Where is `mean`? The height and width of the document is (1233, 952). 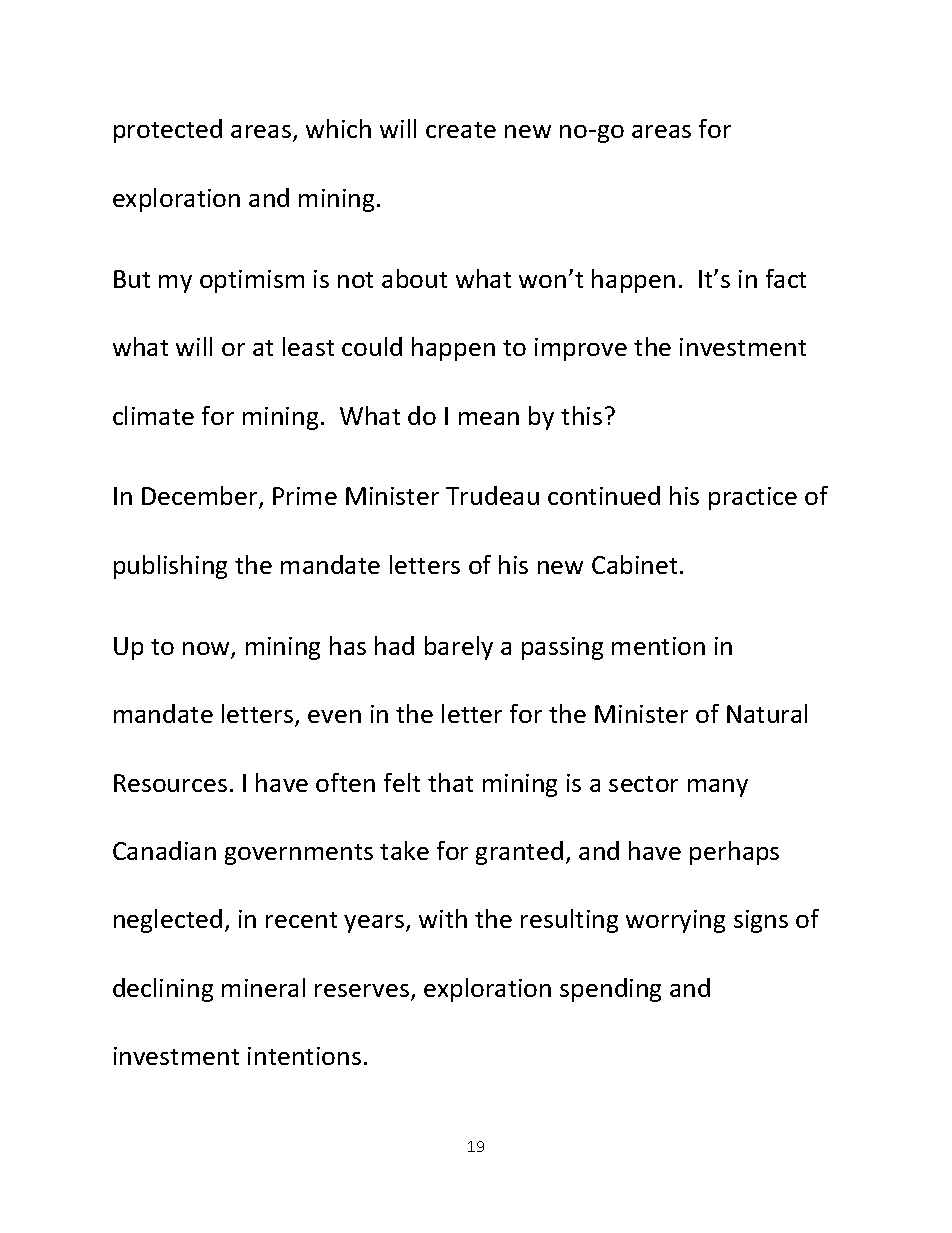 mean is located at coordinates (489, 418).
